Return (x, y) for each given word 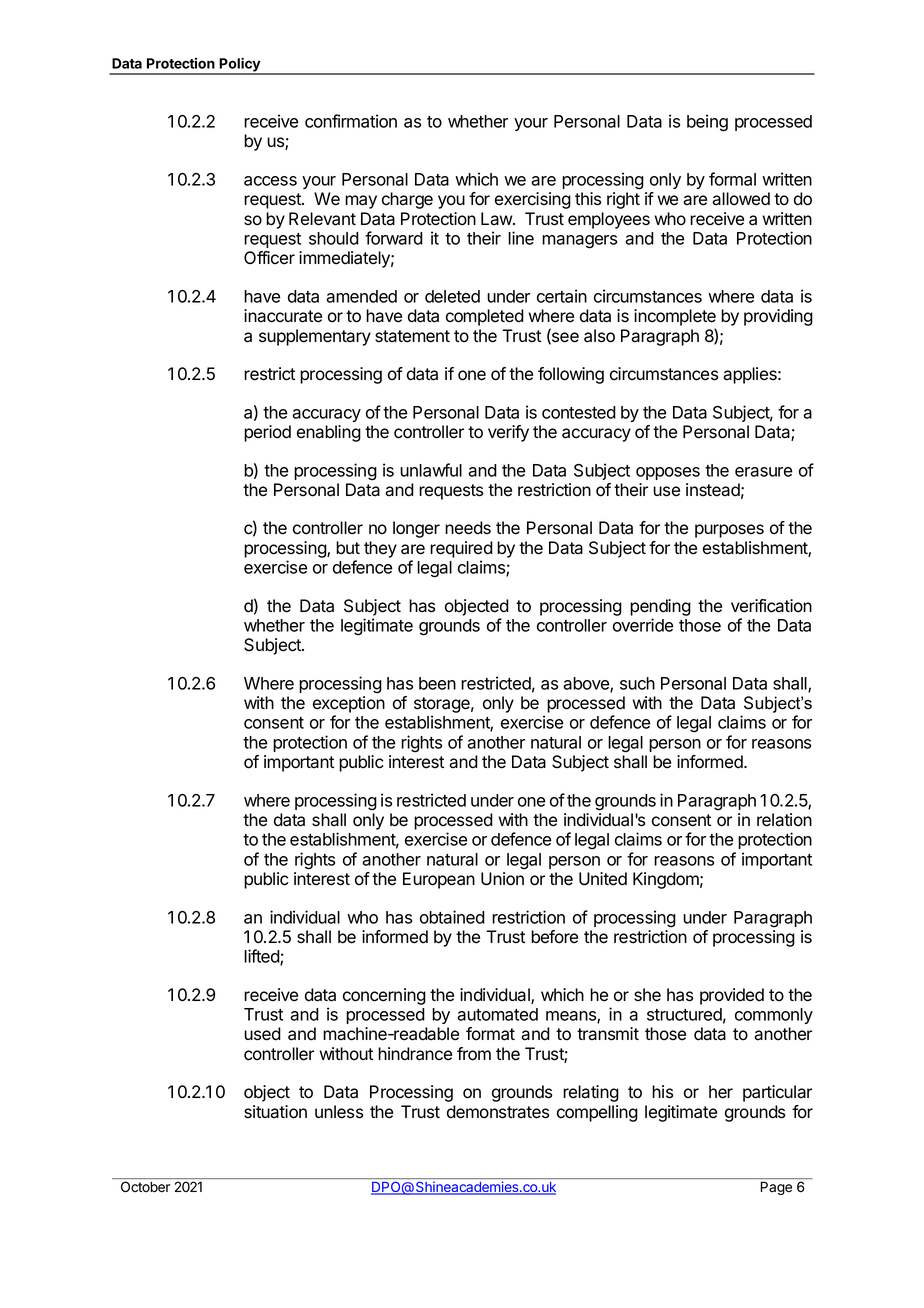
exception (349, 704)
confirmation (351, 121)
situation (275, 1112)
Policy (240, 66)
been (437, 683)
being (707, 123)
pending (660, 607)
